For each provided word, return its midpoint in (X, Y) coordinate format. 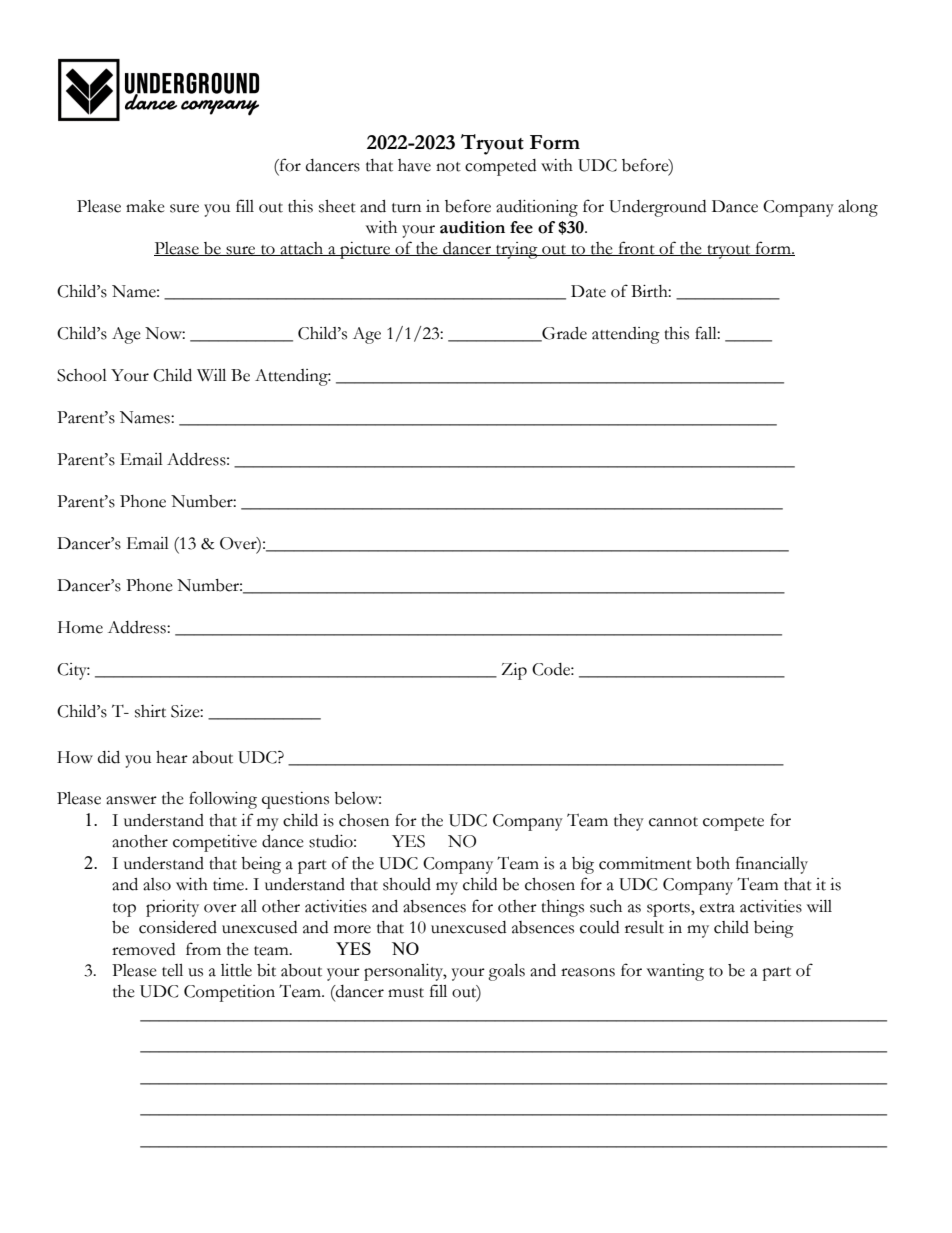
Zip (514, 671)
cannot (673, 822)
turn (406, 208)
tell (172, 970)
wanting (675, 972)
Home (80, 627)
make (145, 206)
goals (506, 972)
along (858, 208)
